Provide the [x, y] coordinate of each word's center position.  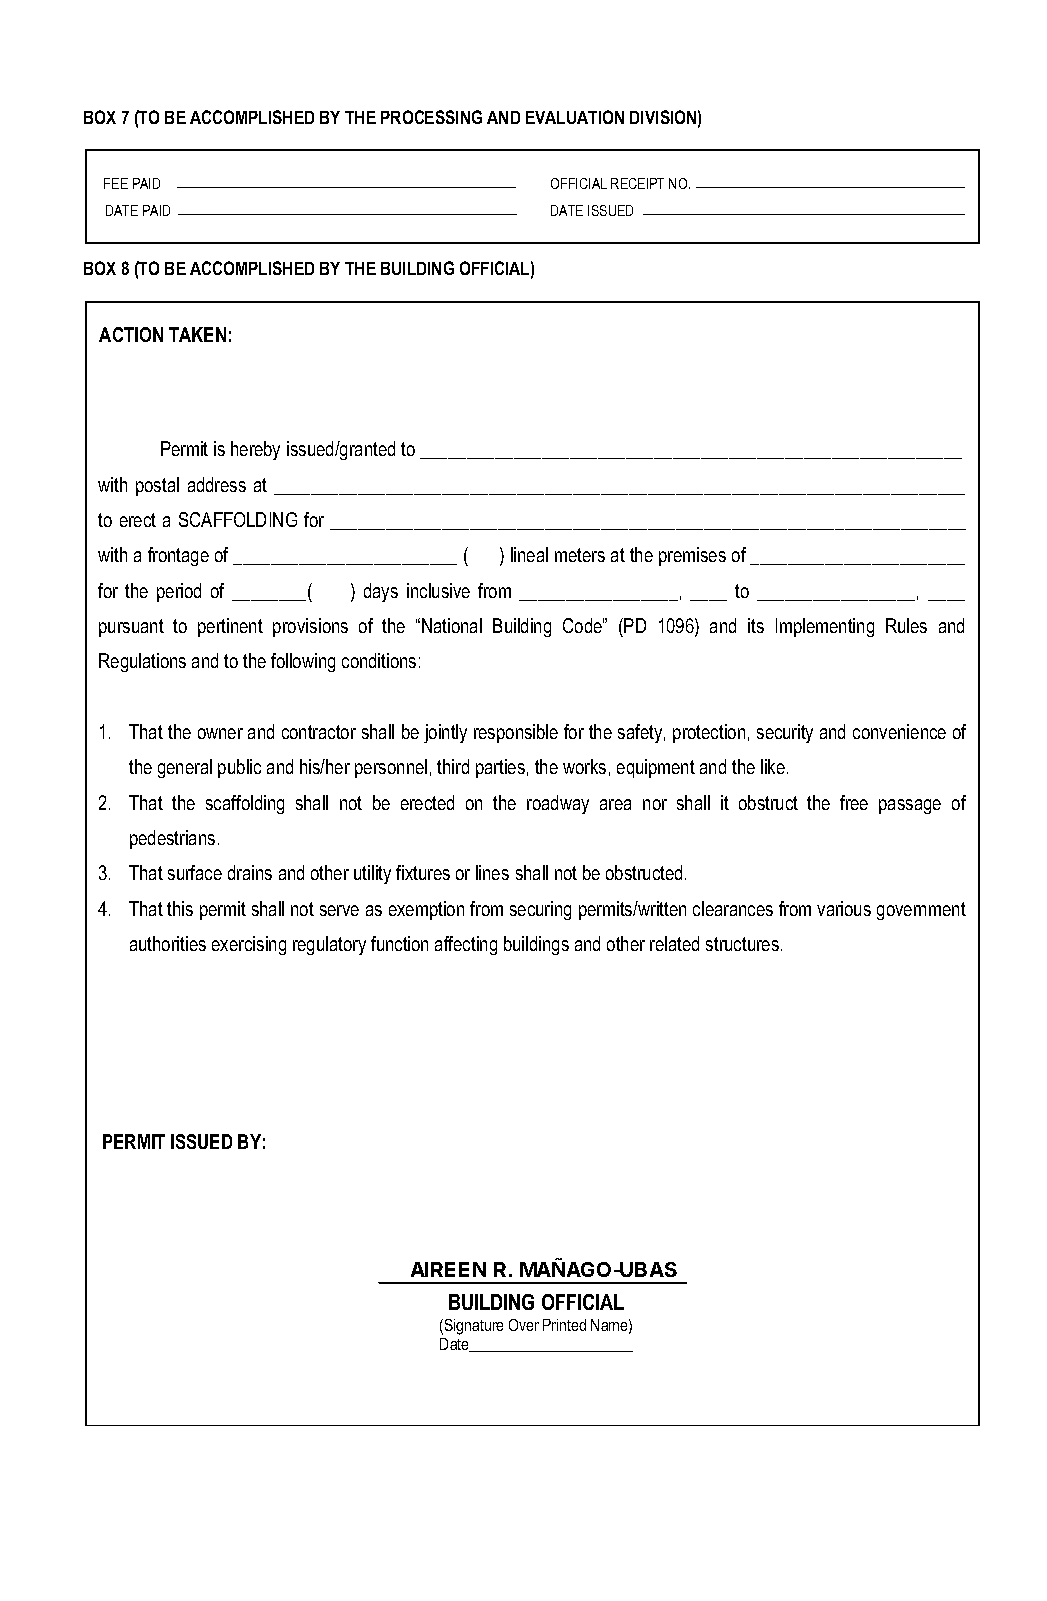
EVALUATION [575, 117]
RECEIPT [637, 183]
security [785, 733]
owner [220, 733]
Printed [564, 1325]
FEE [116, 183]
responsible [516, 733]
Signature [474, 1327]
